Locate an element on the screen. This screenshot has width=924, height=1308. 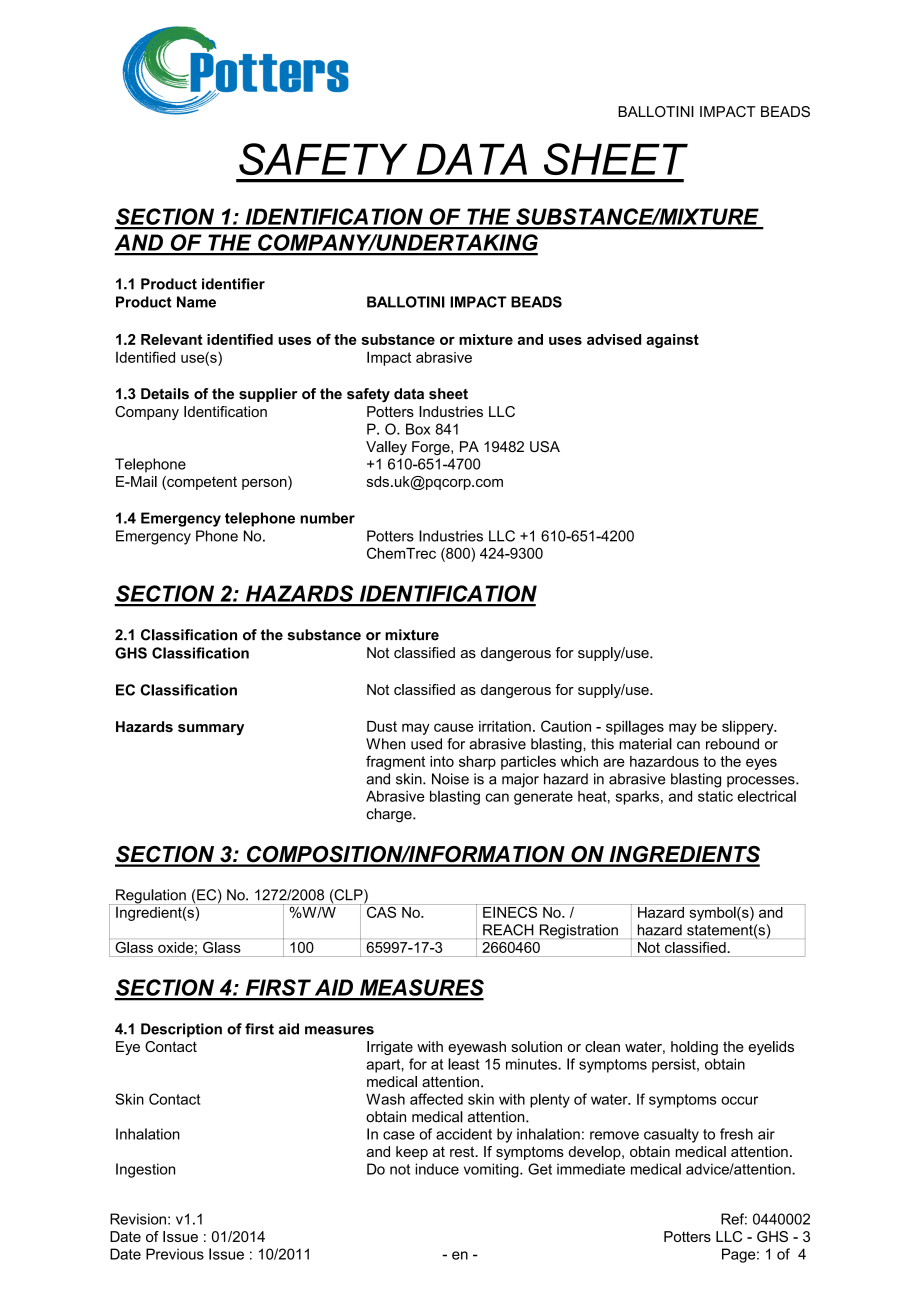
cause is located at coordinates (454, 727).
